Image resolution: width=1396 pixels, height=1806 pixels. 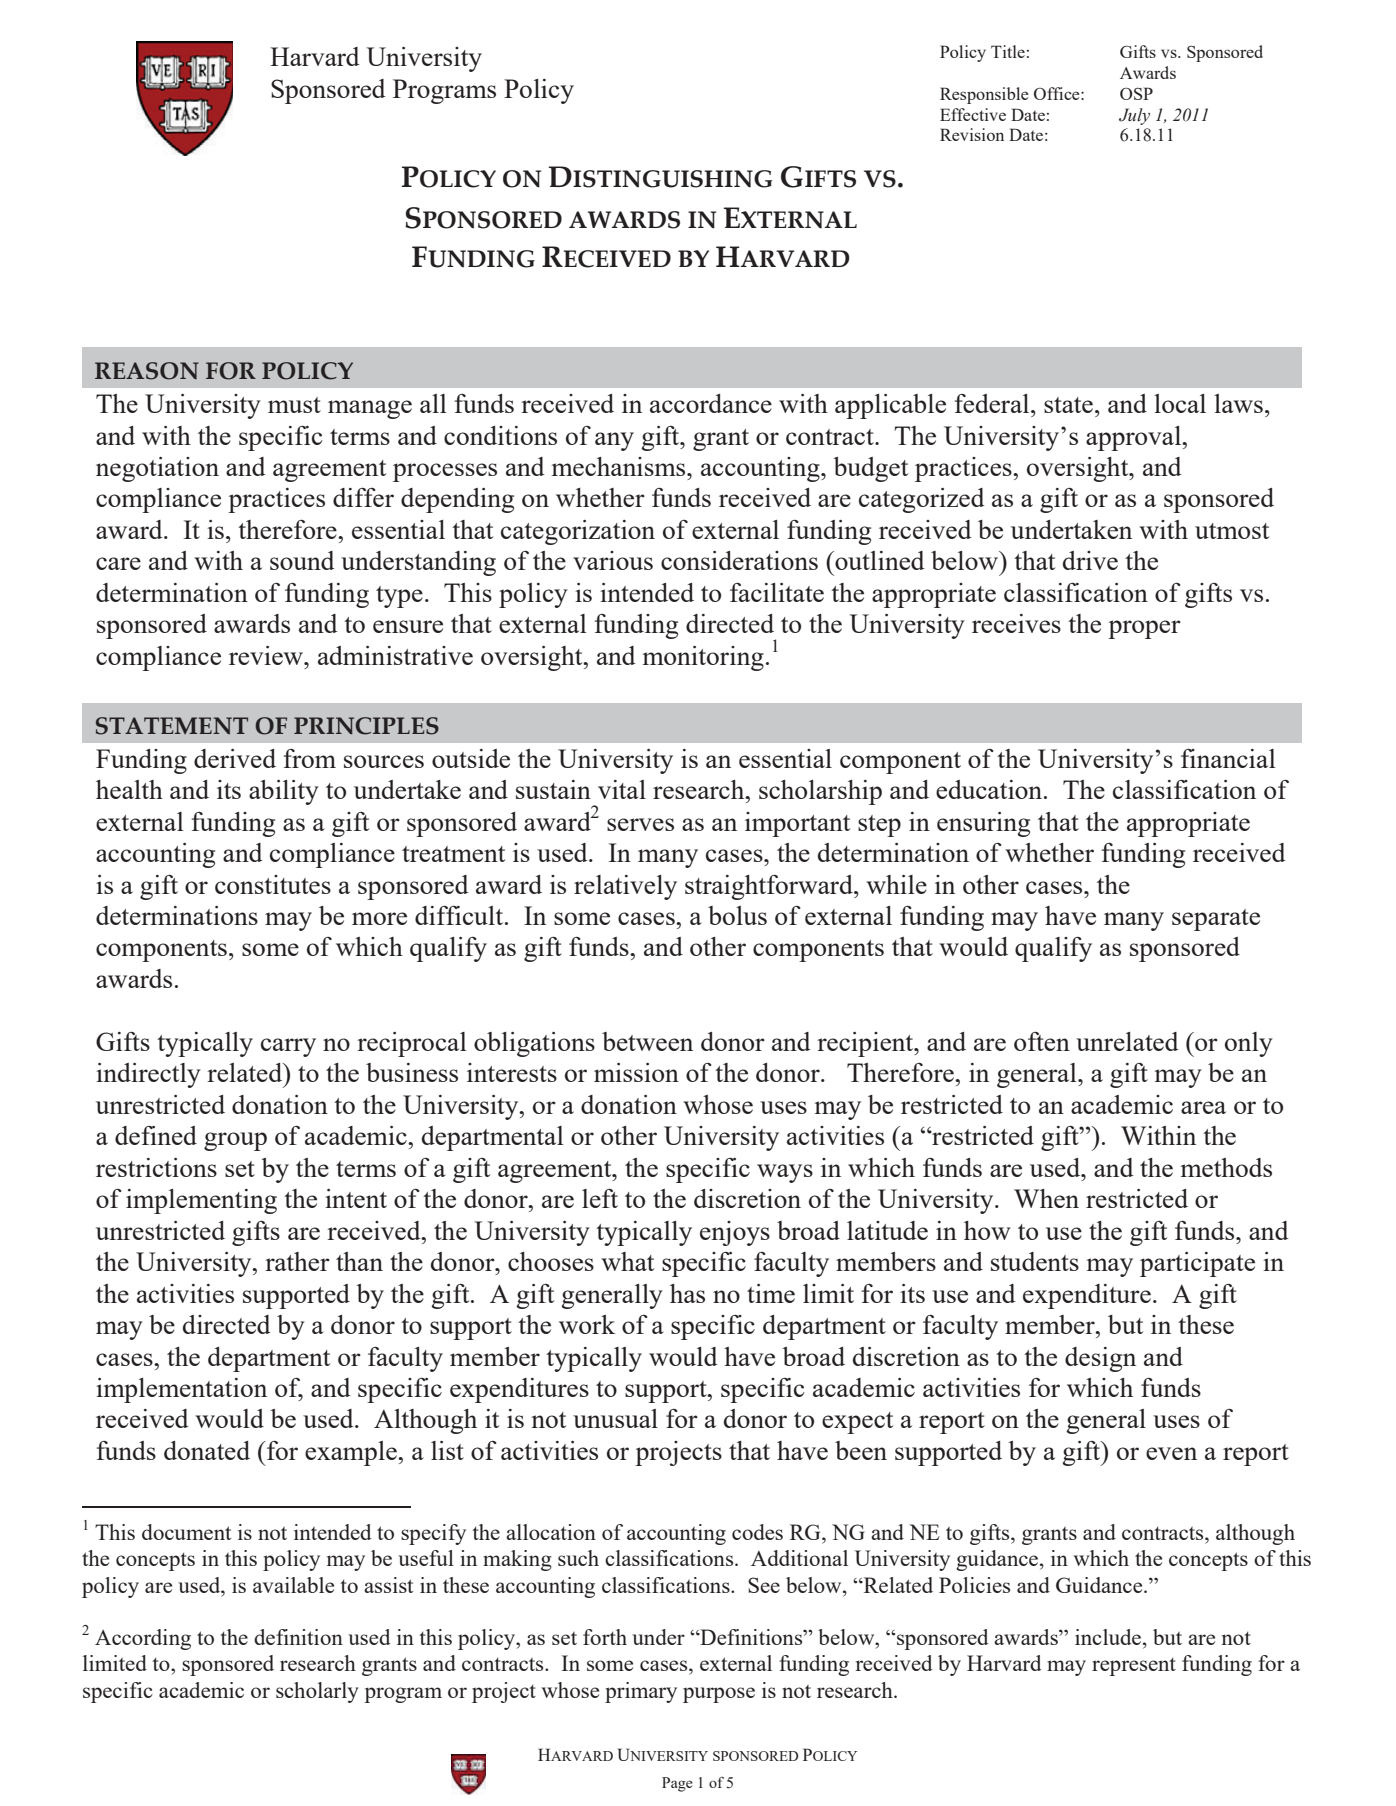 I want to click on scholarly, so click(x=317, y=1692).
